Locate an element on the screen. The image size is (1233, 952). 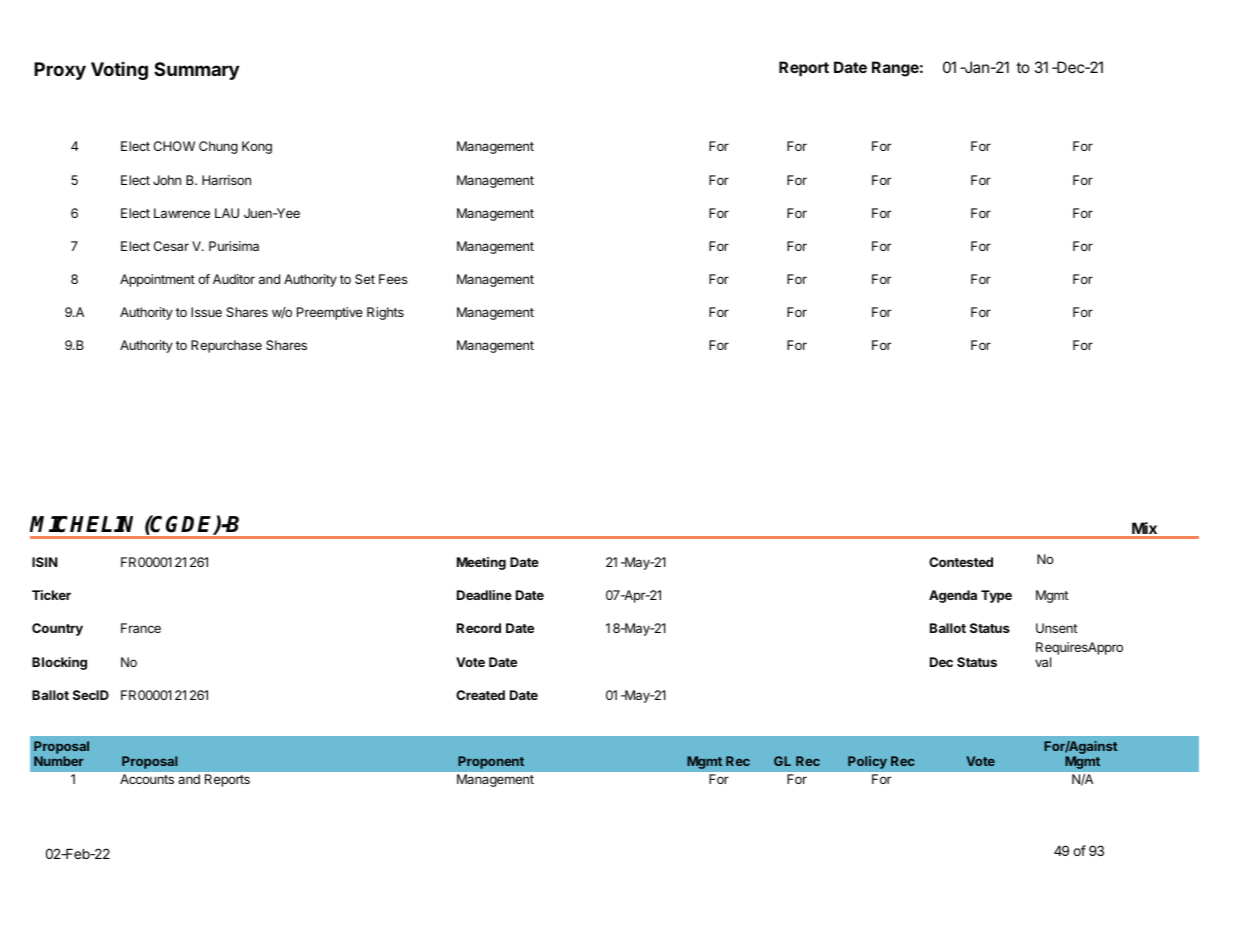
Agenda is located at coordinates (953, 596).
